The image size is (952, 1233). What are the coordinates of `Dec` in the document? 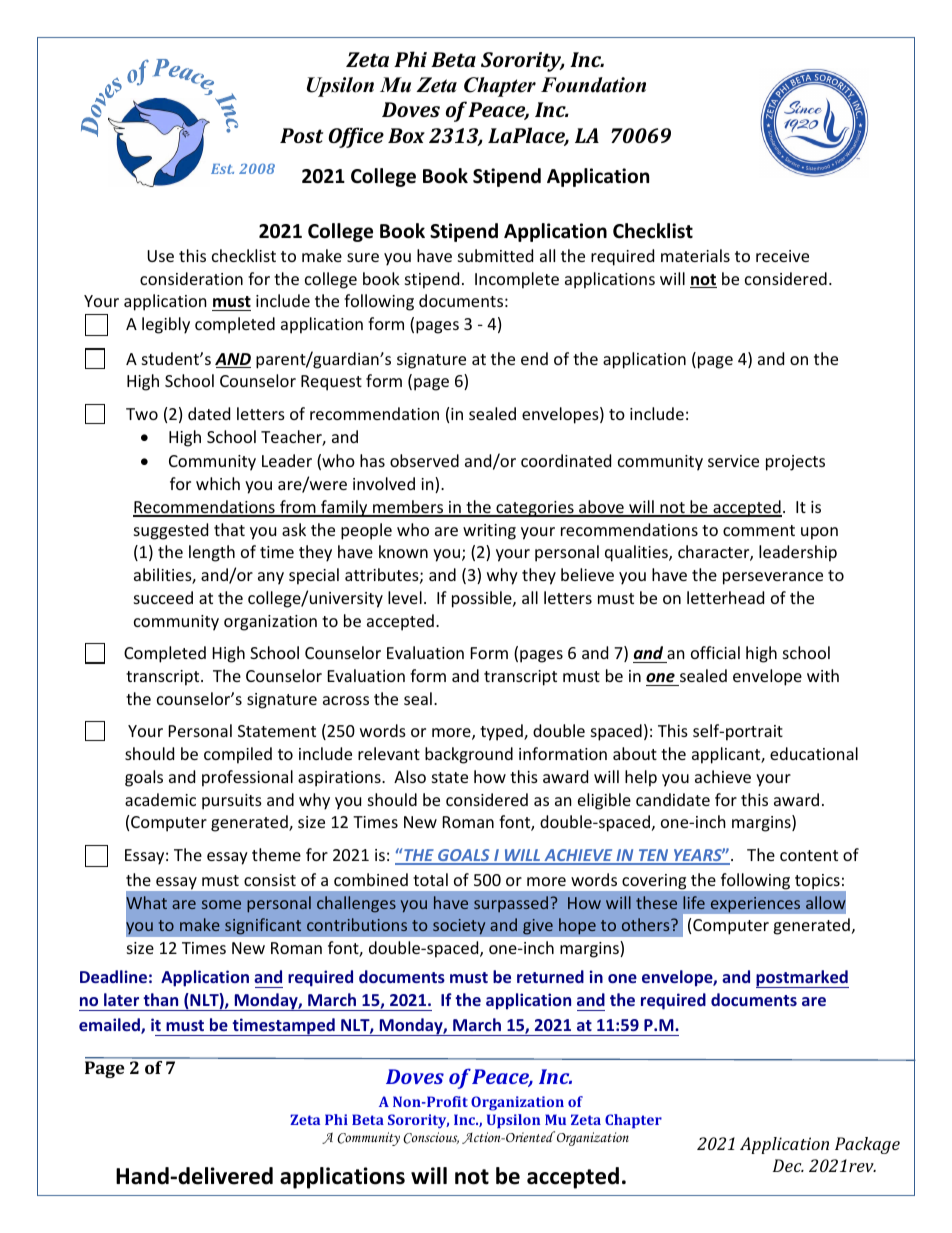 It's located at (788, 1165).
